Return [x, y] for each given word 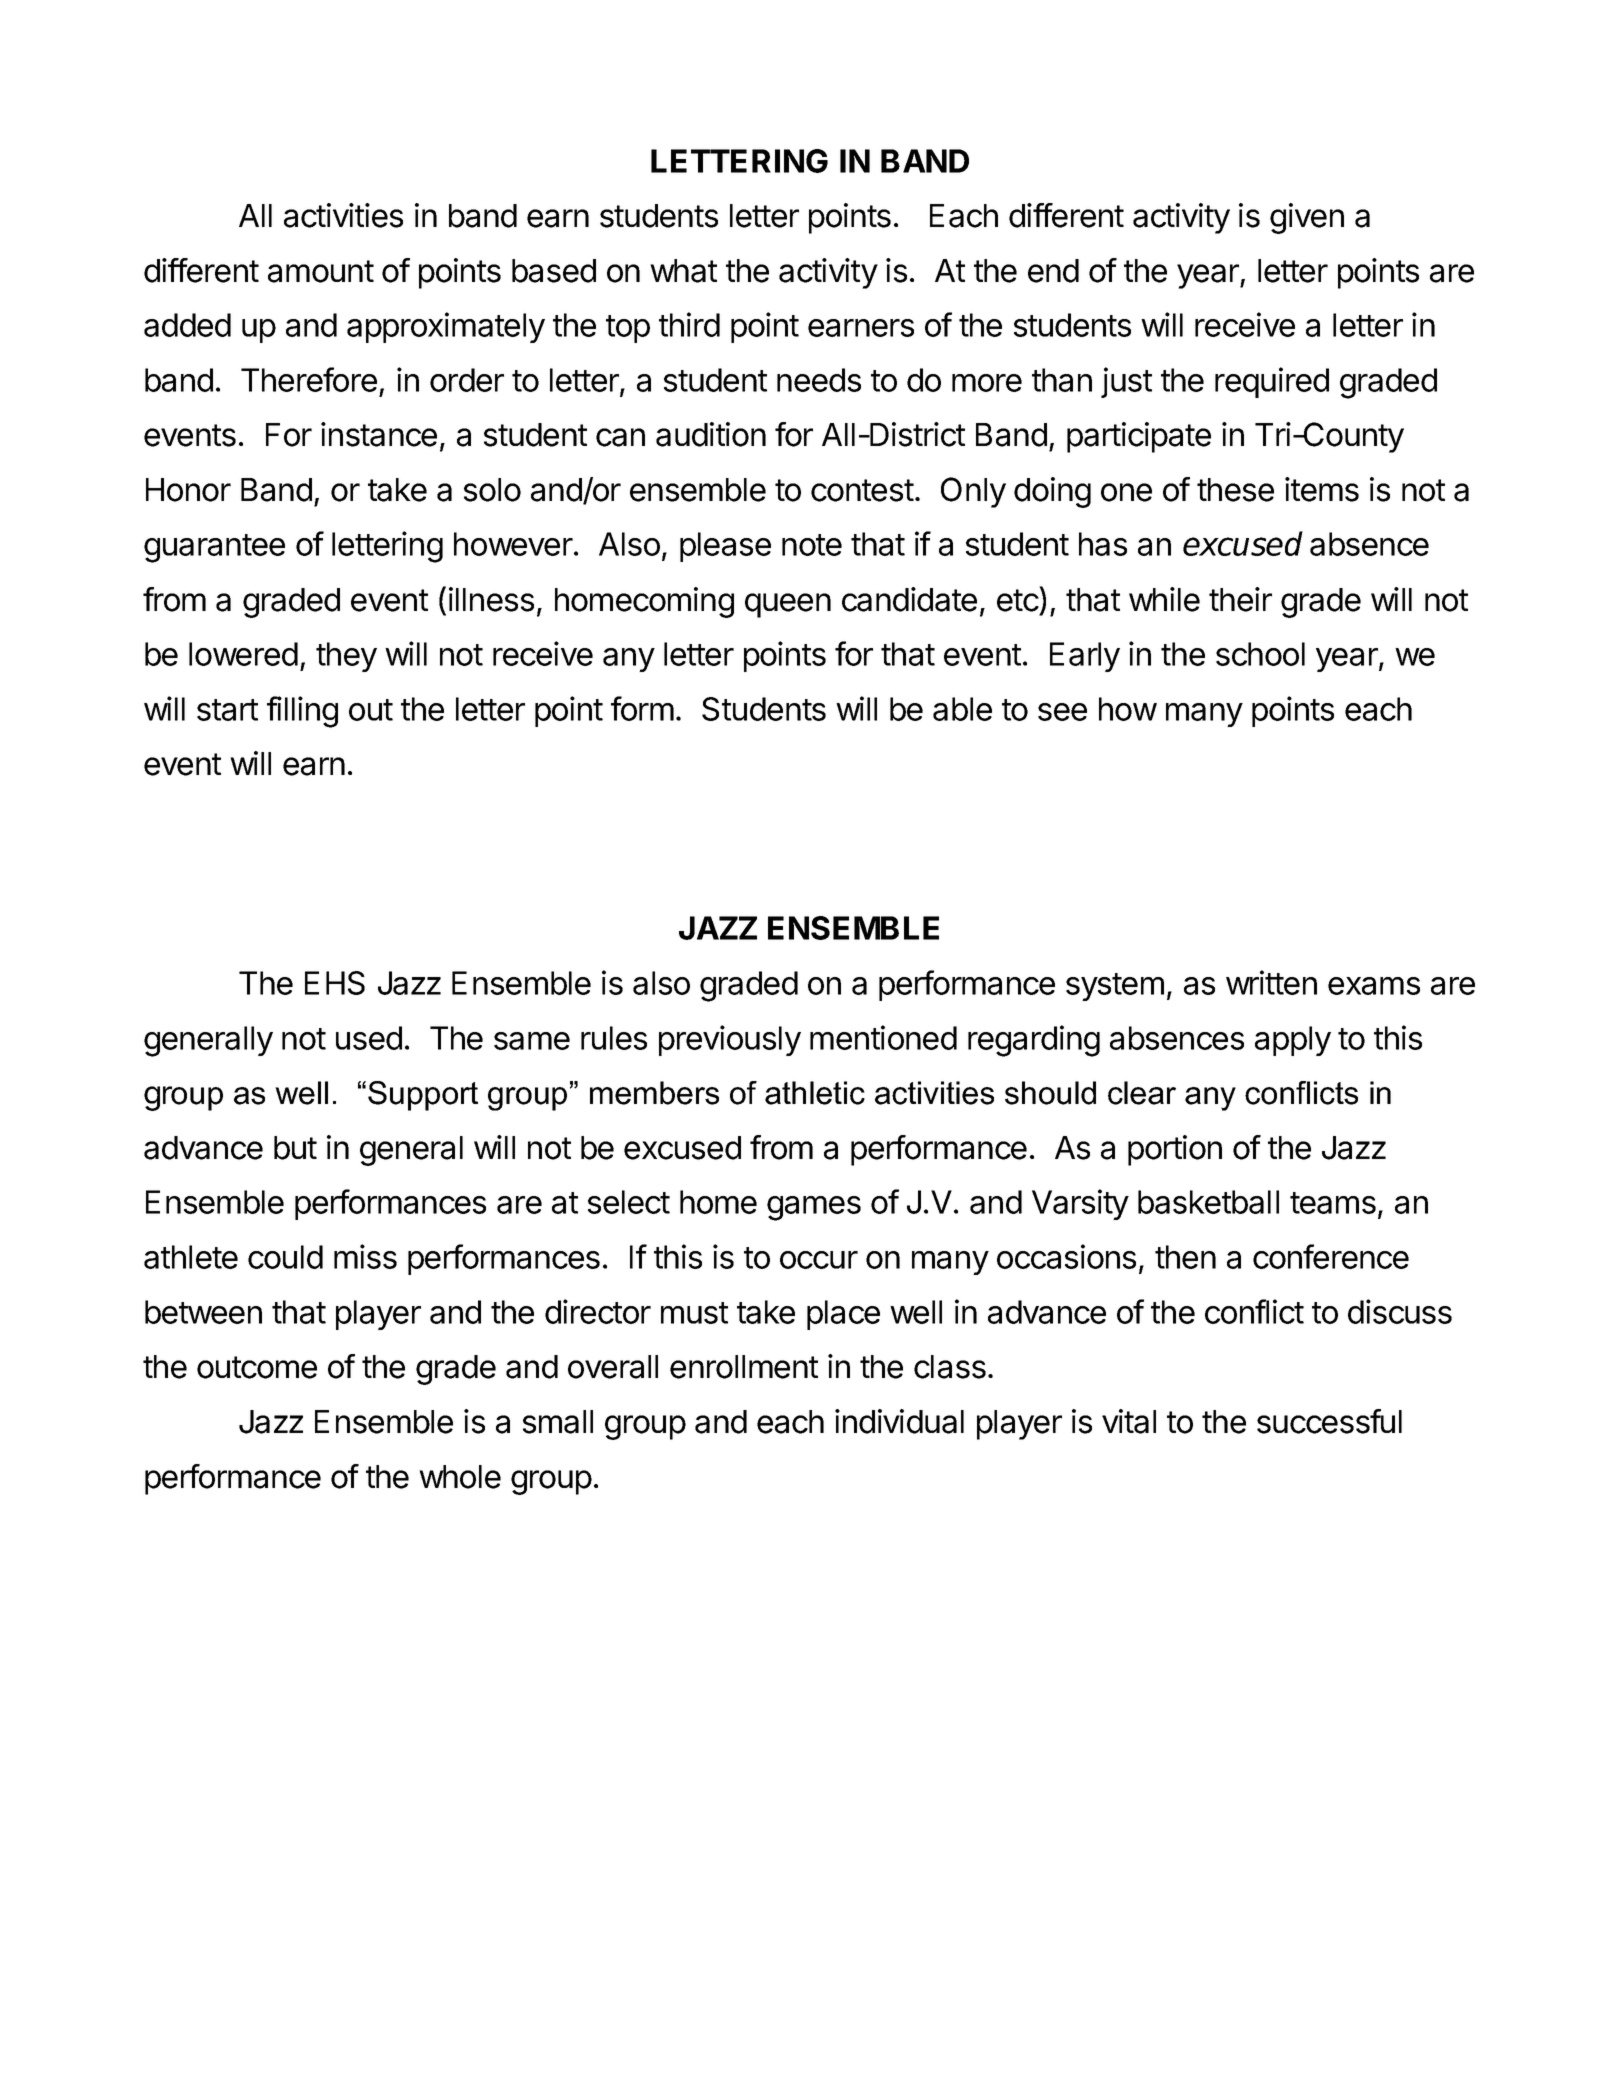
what [683, 271]
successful [1329, 1421]
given [1307, 218]
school [1260, 654]
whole [460, 1477]
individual [899, 1421]
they [346, 657]
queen [788, 605]
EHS [335, 983]
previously [730, 1040]
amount [321, 271]
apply [1293, 1041]
